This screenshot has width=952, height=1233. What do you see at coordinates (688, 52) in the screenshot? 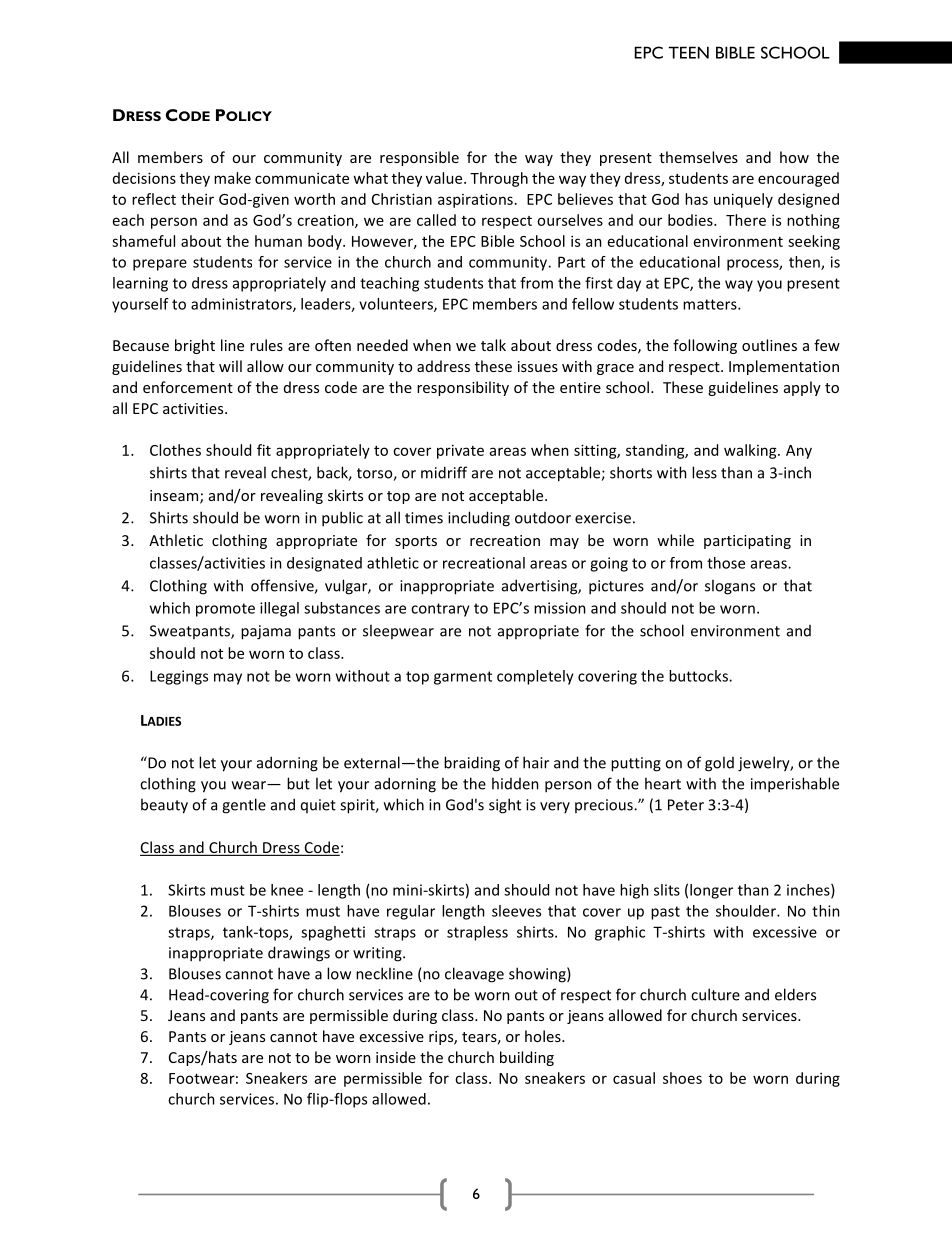
I see `TEEN` at bounding box center [688, 52].
